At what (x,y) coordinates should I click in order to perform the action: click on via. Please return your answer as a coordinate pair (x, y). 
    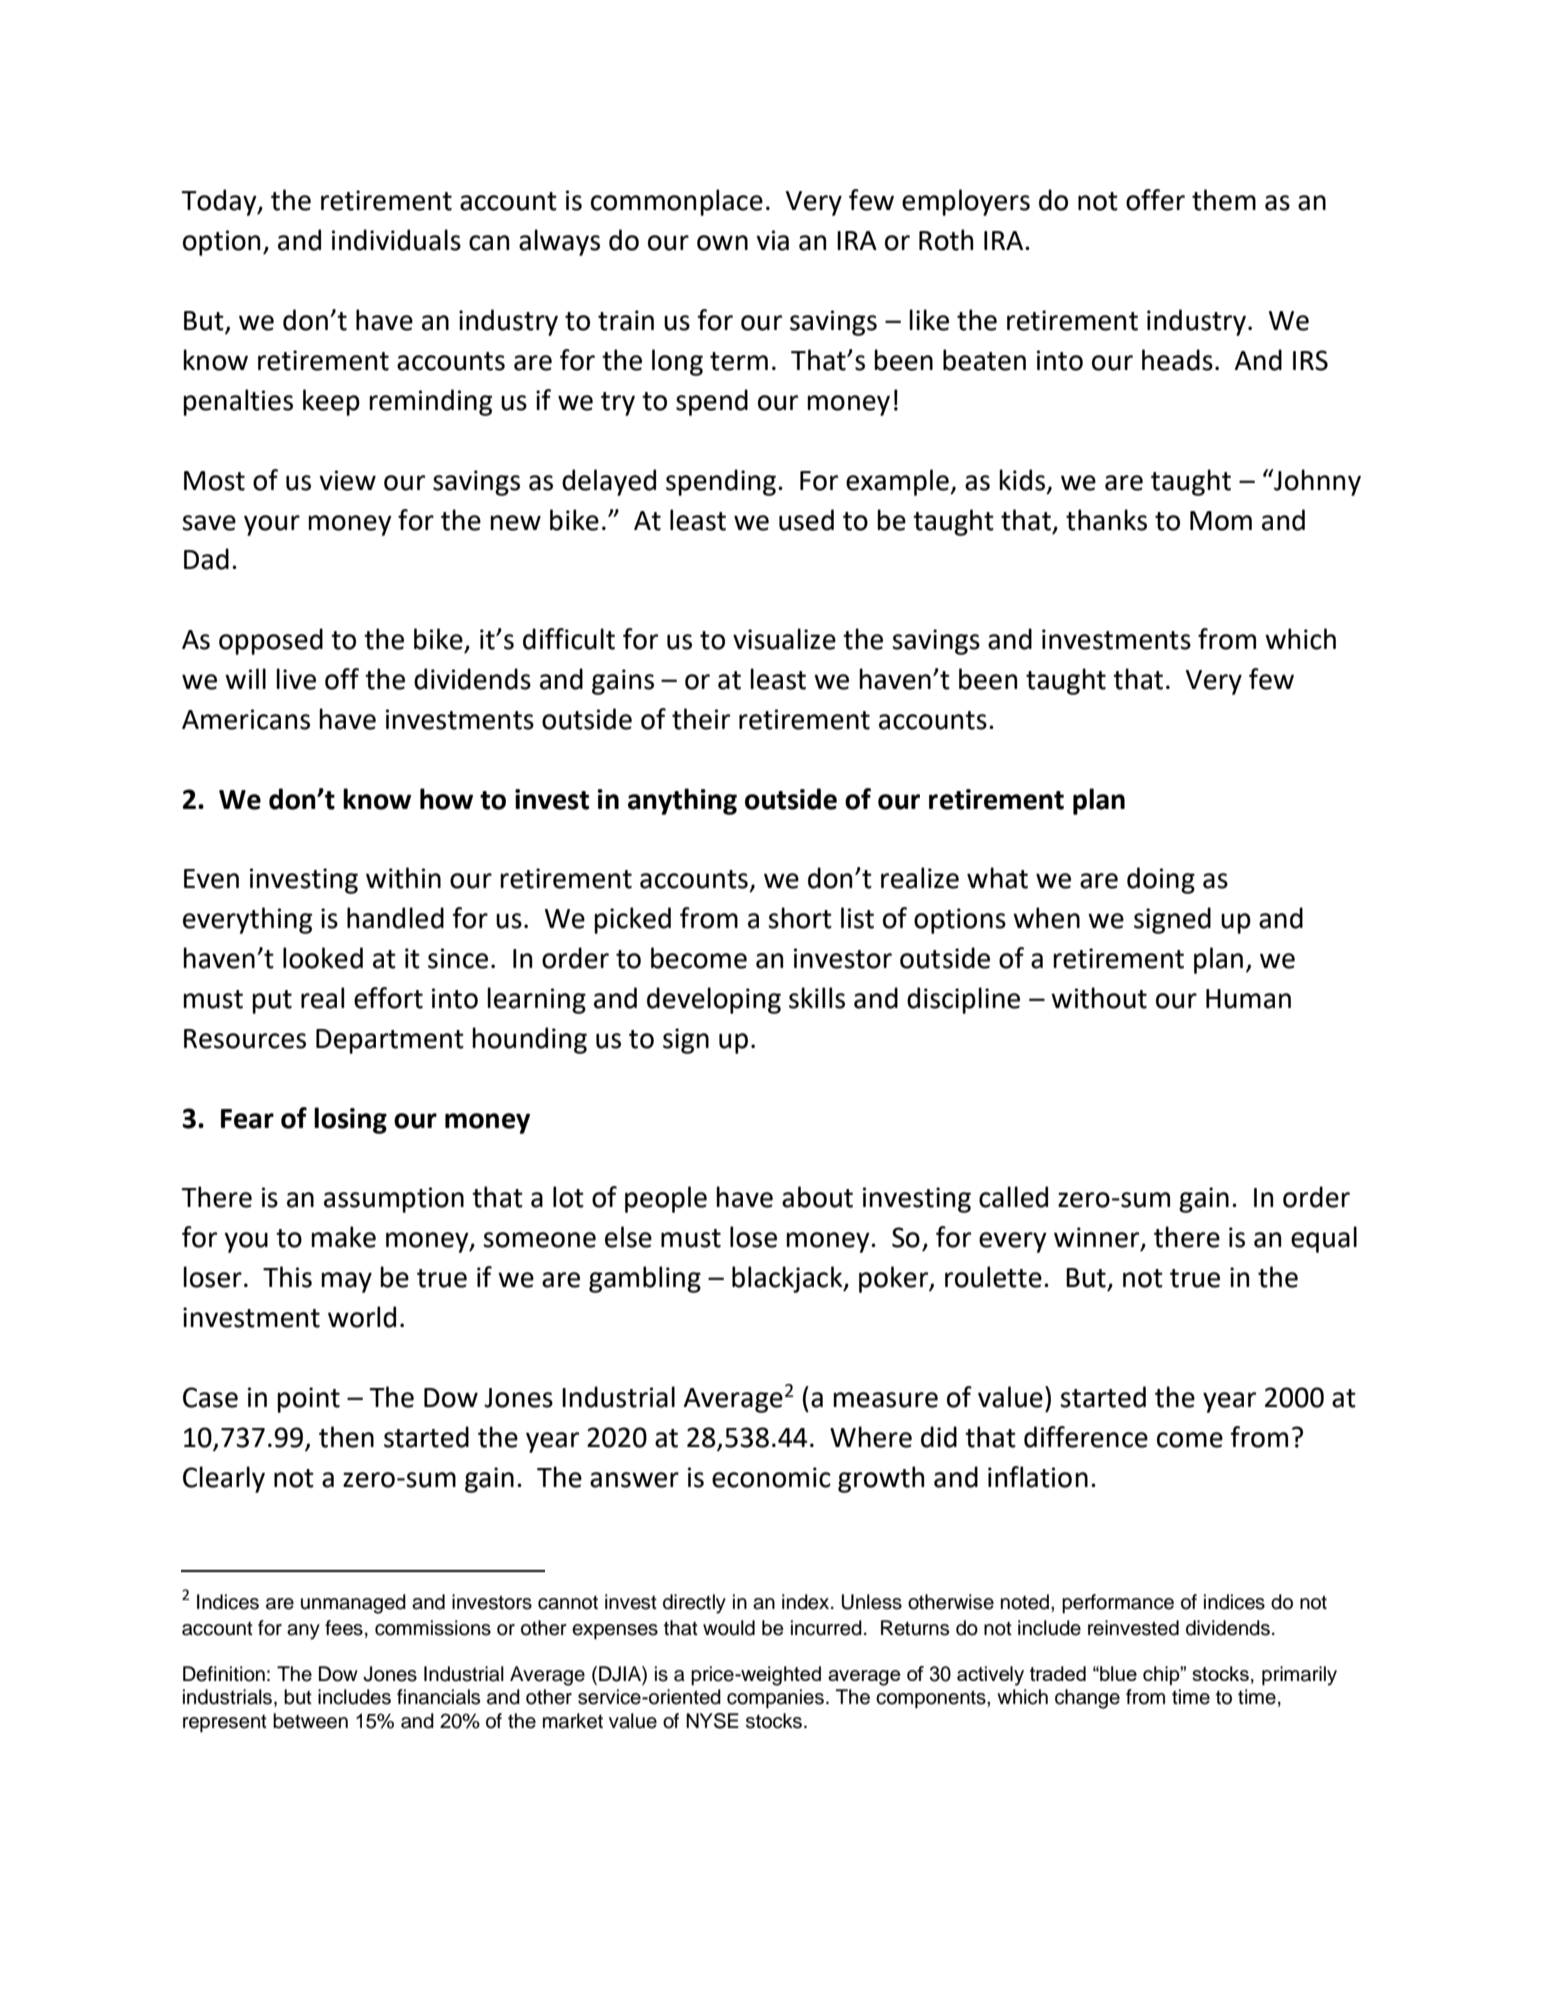
    Looking at the image, I should click on (772, 240).
